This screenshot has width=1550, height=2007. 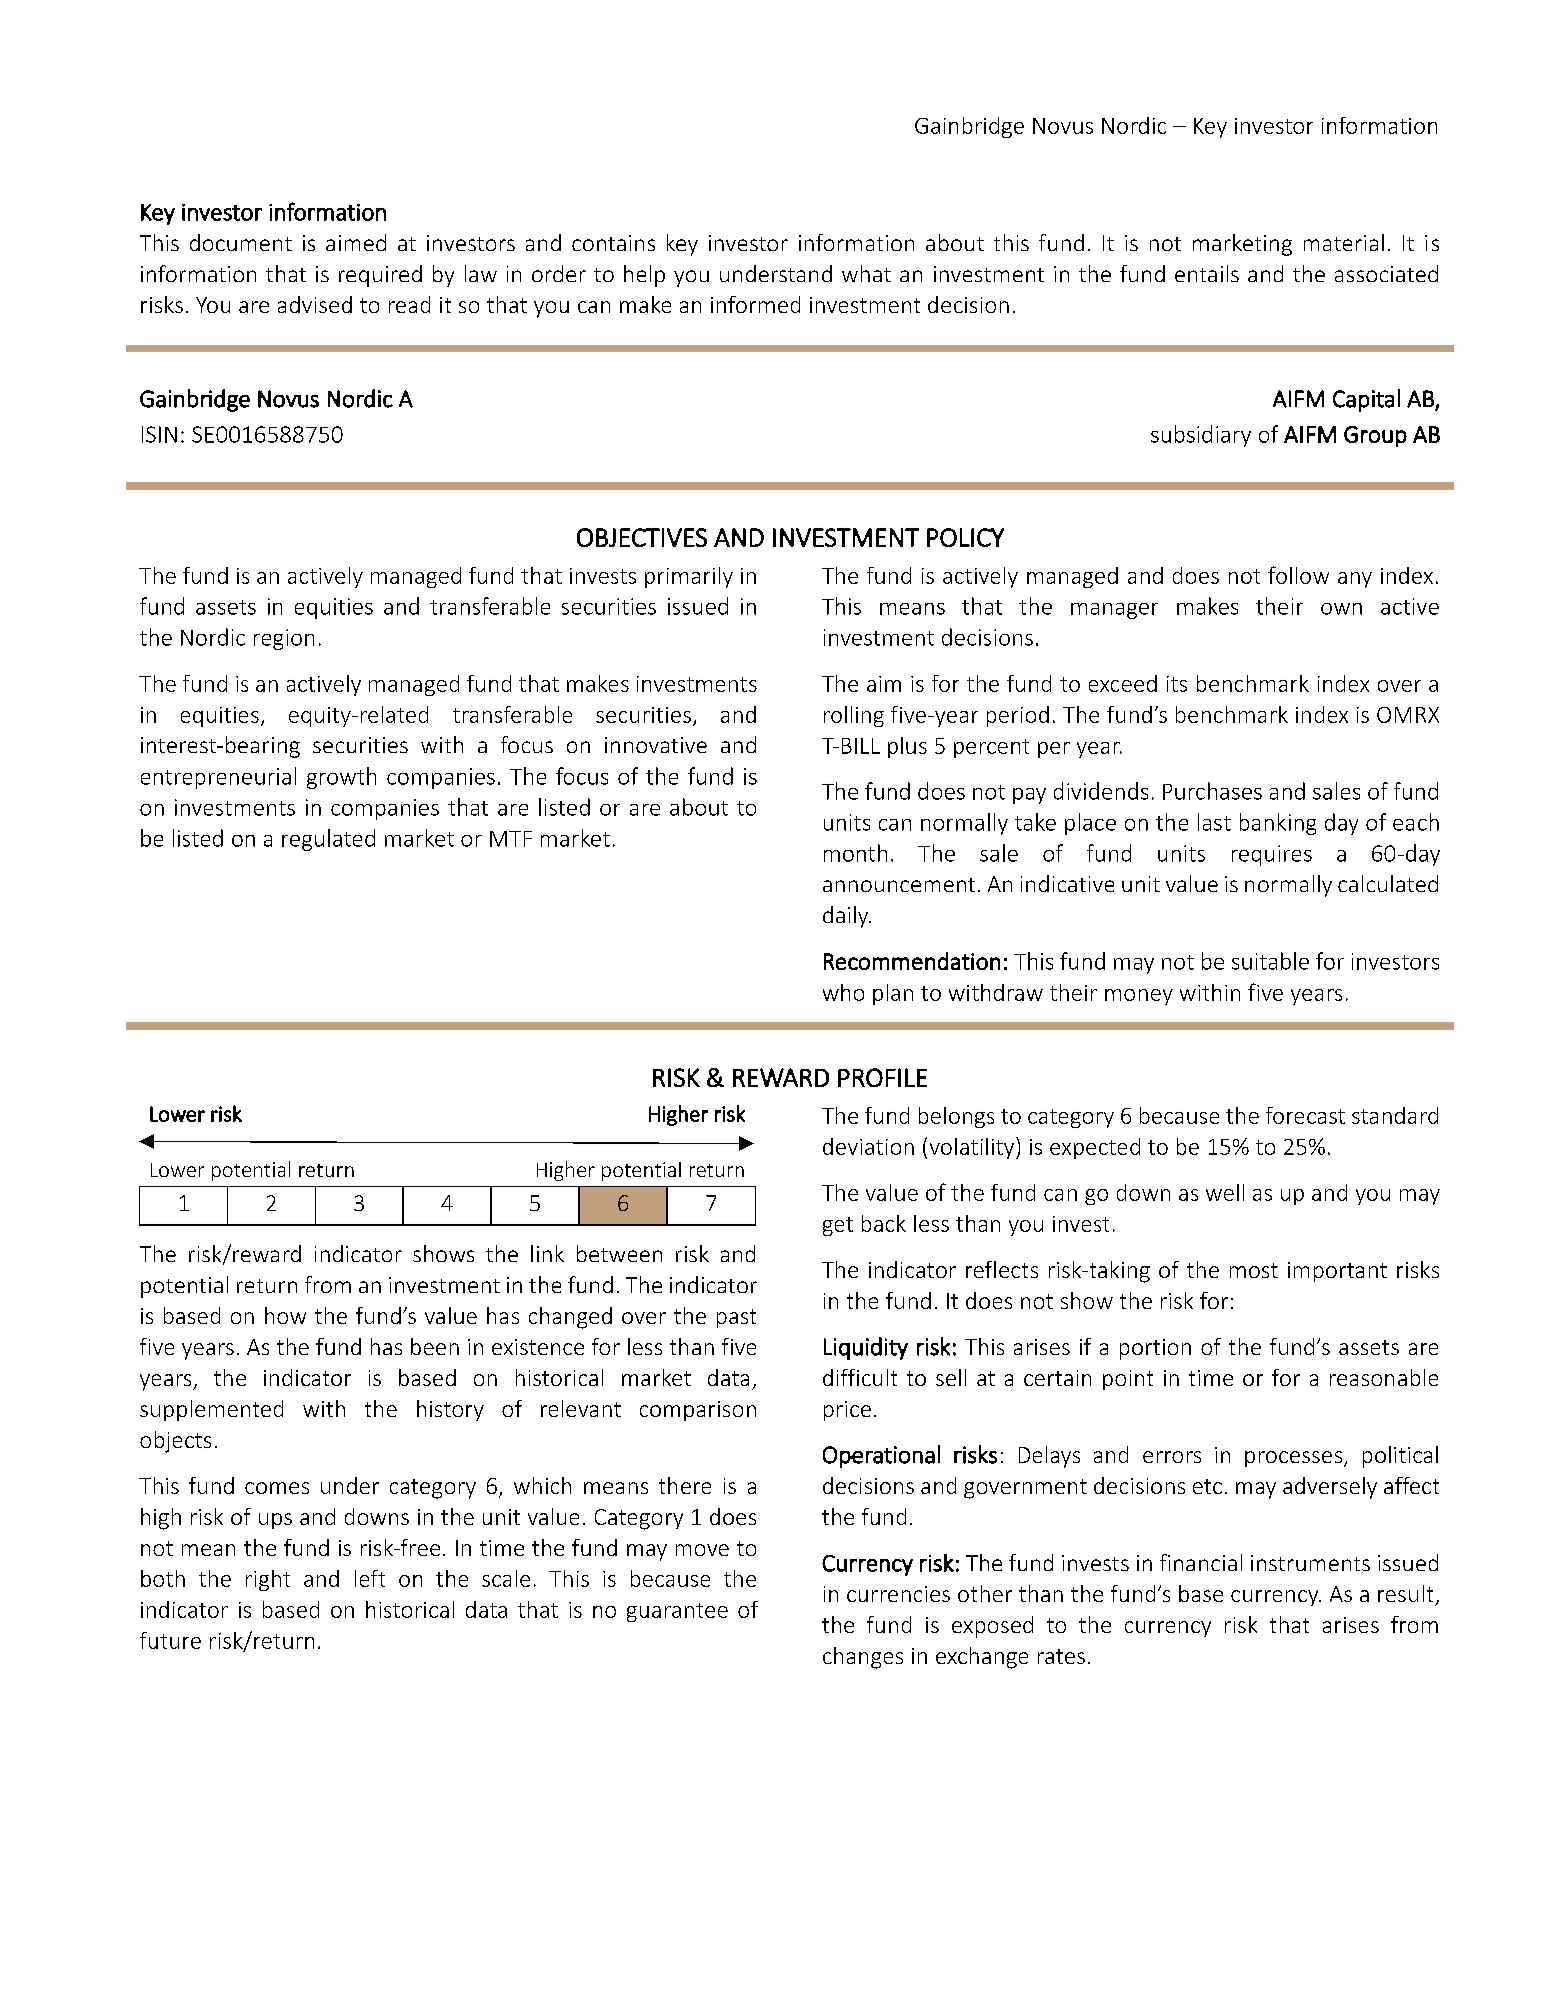 What do you see at coordinates (755, 304) in the screenshot?
I see `informed` at bounding box center [755, 304].
